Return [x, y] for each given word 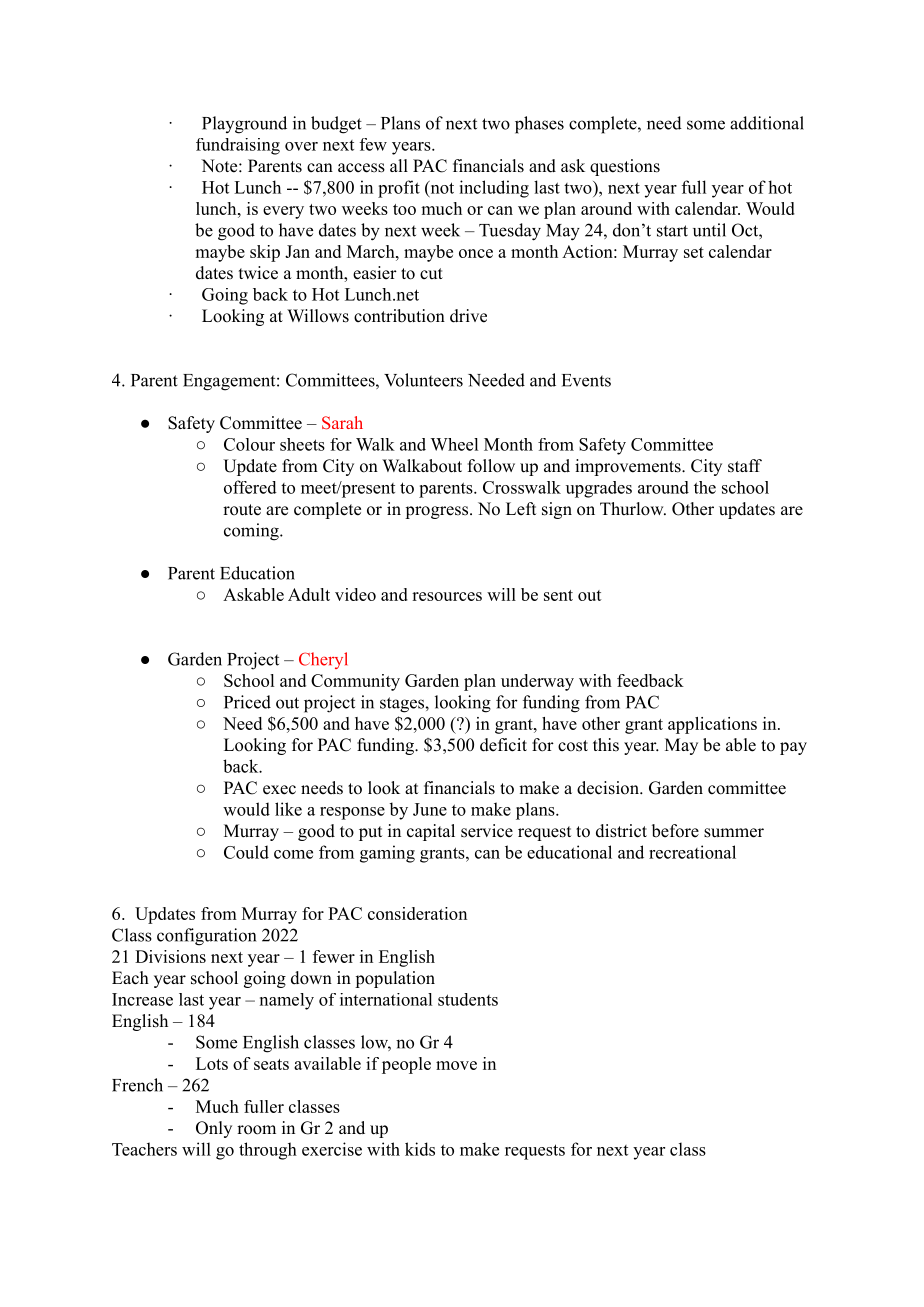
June [430, 809]
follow [491, 466]
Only [214, 1129]
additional [767, 123]
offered [250, 487]
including [494, 189]
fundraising [238, 146]
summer [734, 833]
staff [745, 466]
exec [279, 790]
